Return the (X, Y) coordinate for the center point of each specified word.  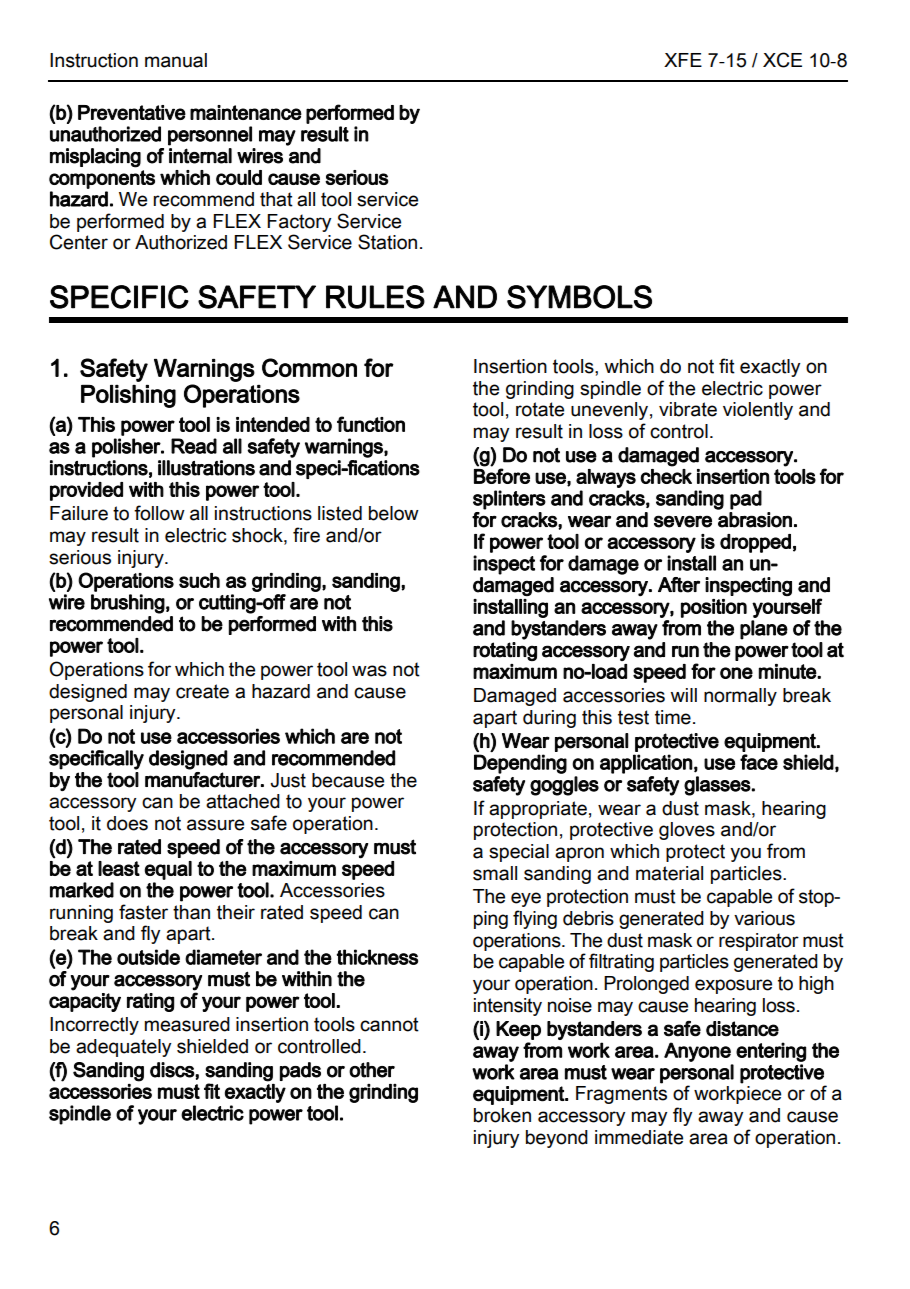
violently (758, 411)
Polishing (128, 396)
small (495, 873)
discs (173, 1070)
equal (168, 870)
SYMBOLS (579, 297)
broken (502, 1115)
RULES (375, 297)
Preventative (132, 112)
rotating (505, 651)
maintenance (246, 112)
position (714, 608)
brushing (128, 604)
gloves (687, 831)
